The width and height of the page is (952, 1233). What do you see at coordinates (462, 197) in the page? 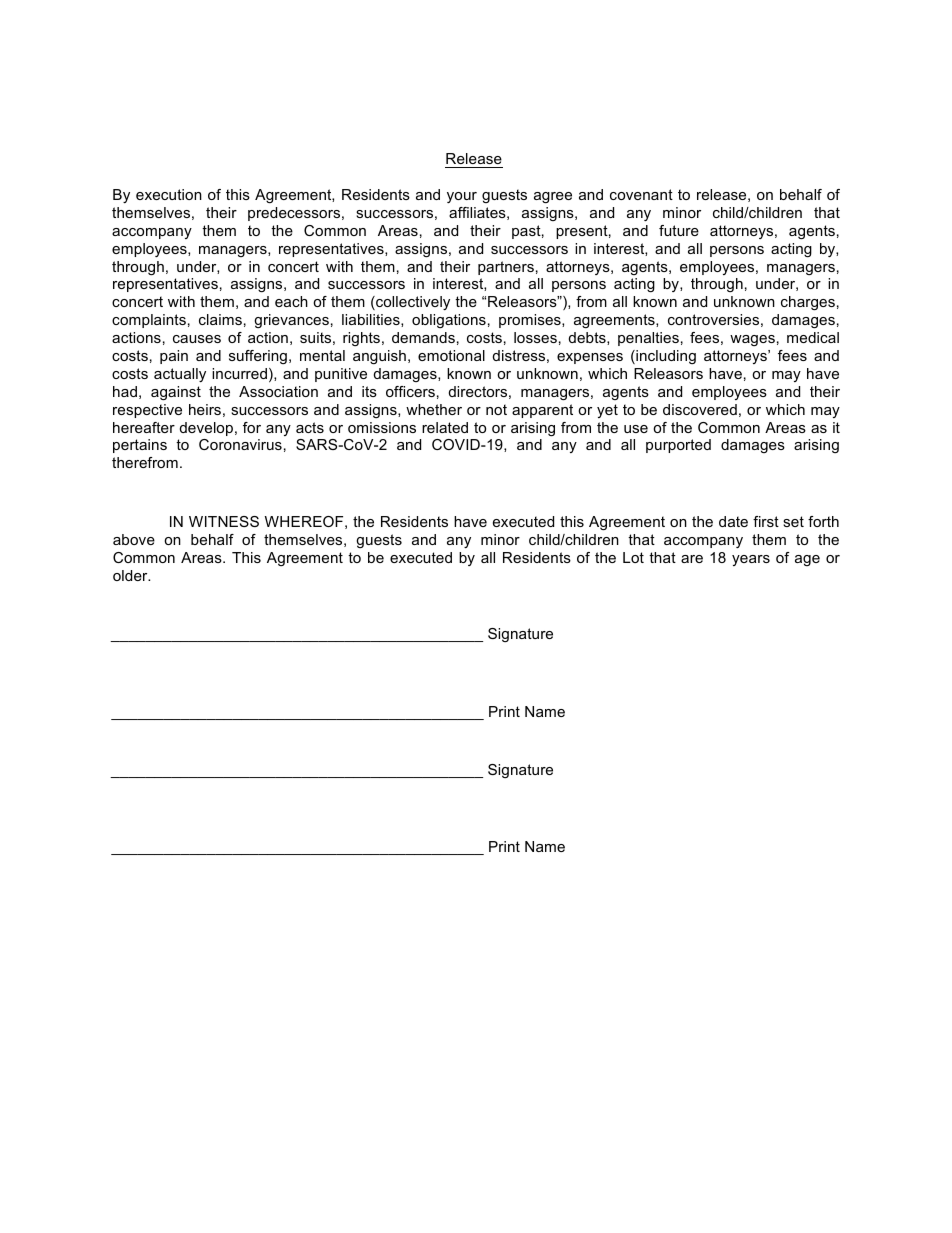
I see `your` at bounding box center [462, 197].
